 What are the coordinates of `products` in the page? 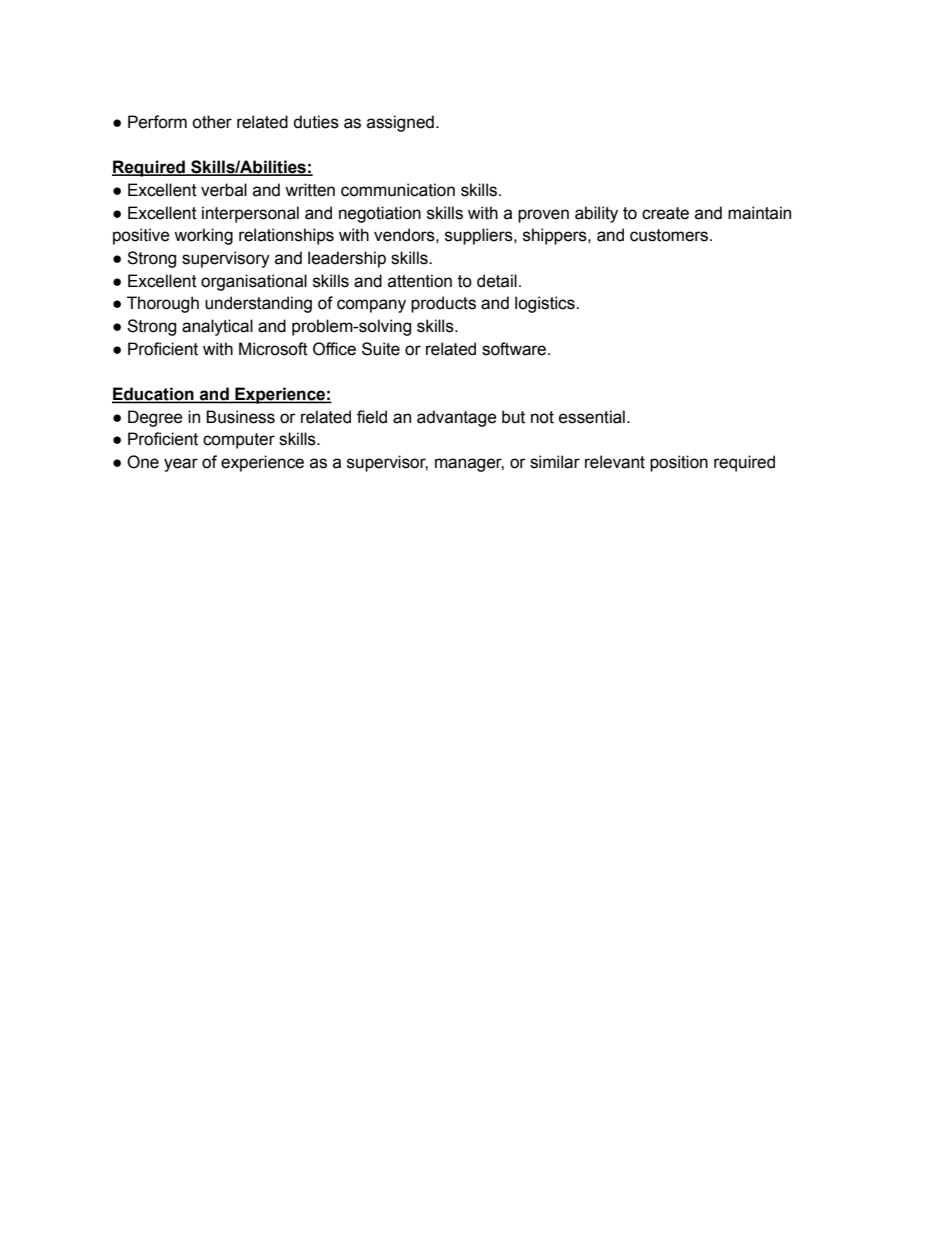 It's located at (443, 304).
